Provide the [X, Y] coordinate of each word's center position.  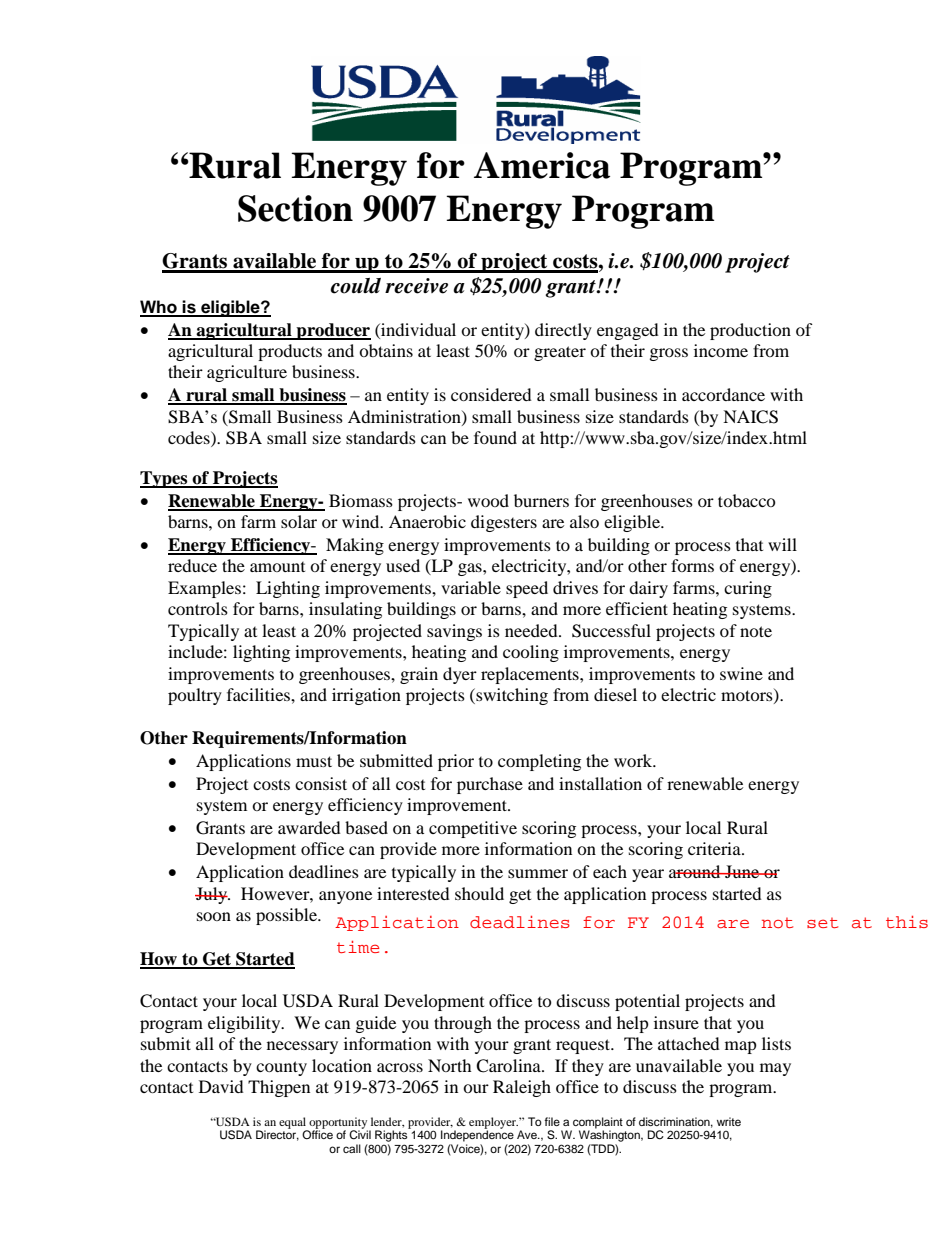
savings [454, 632]
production [750, 331]
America [542, 165]
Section [295, 208]
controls [198, 608]
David [221, 1086]
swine [741, 673]
